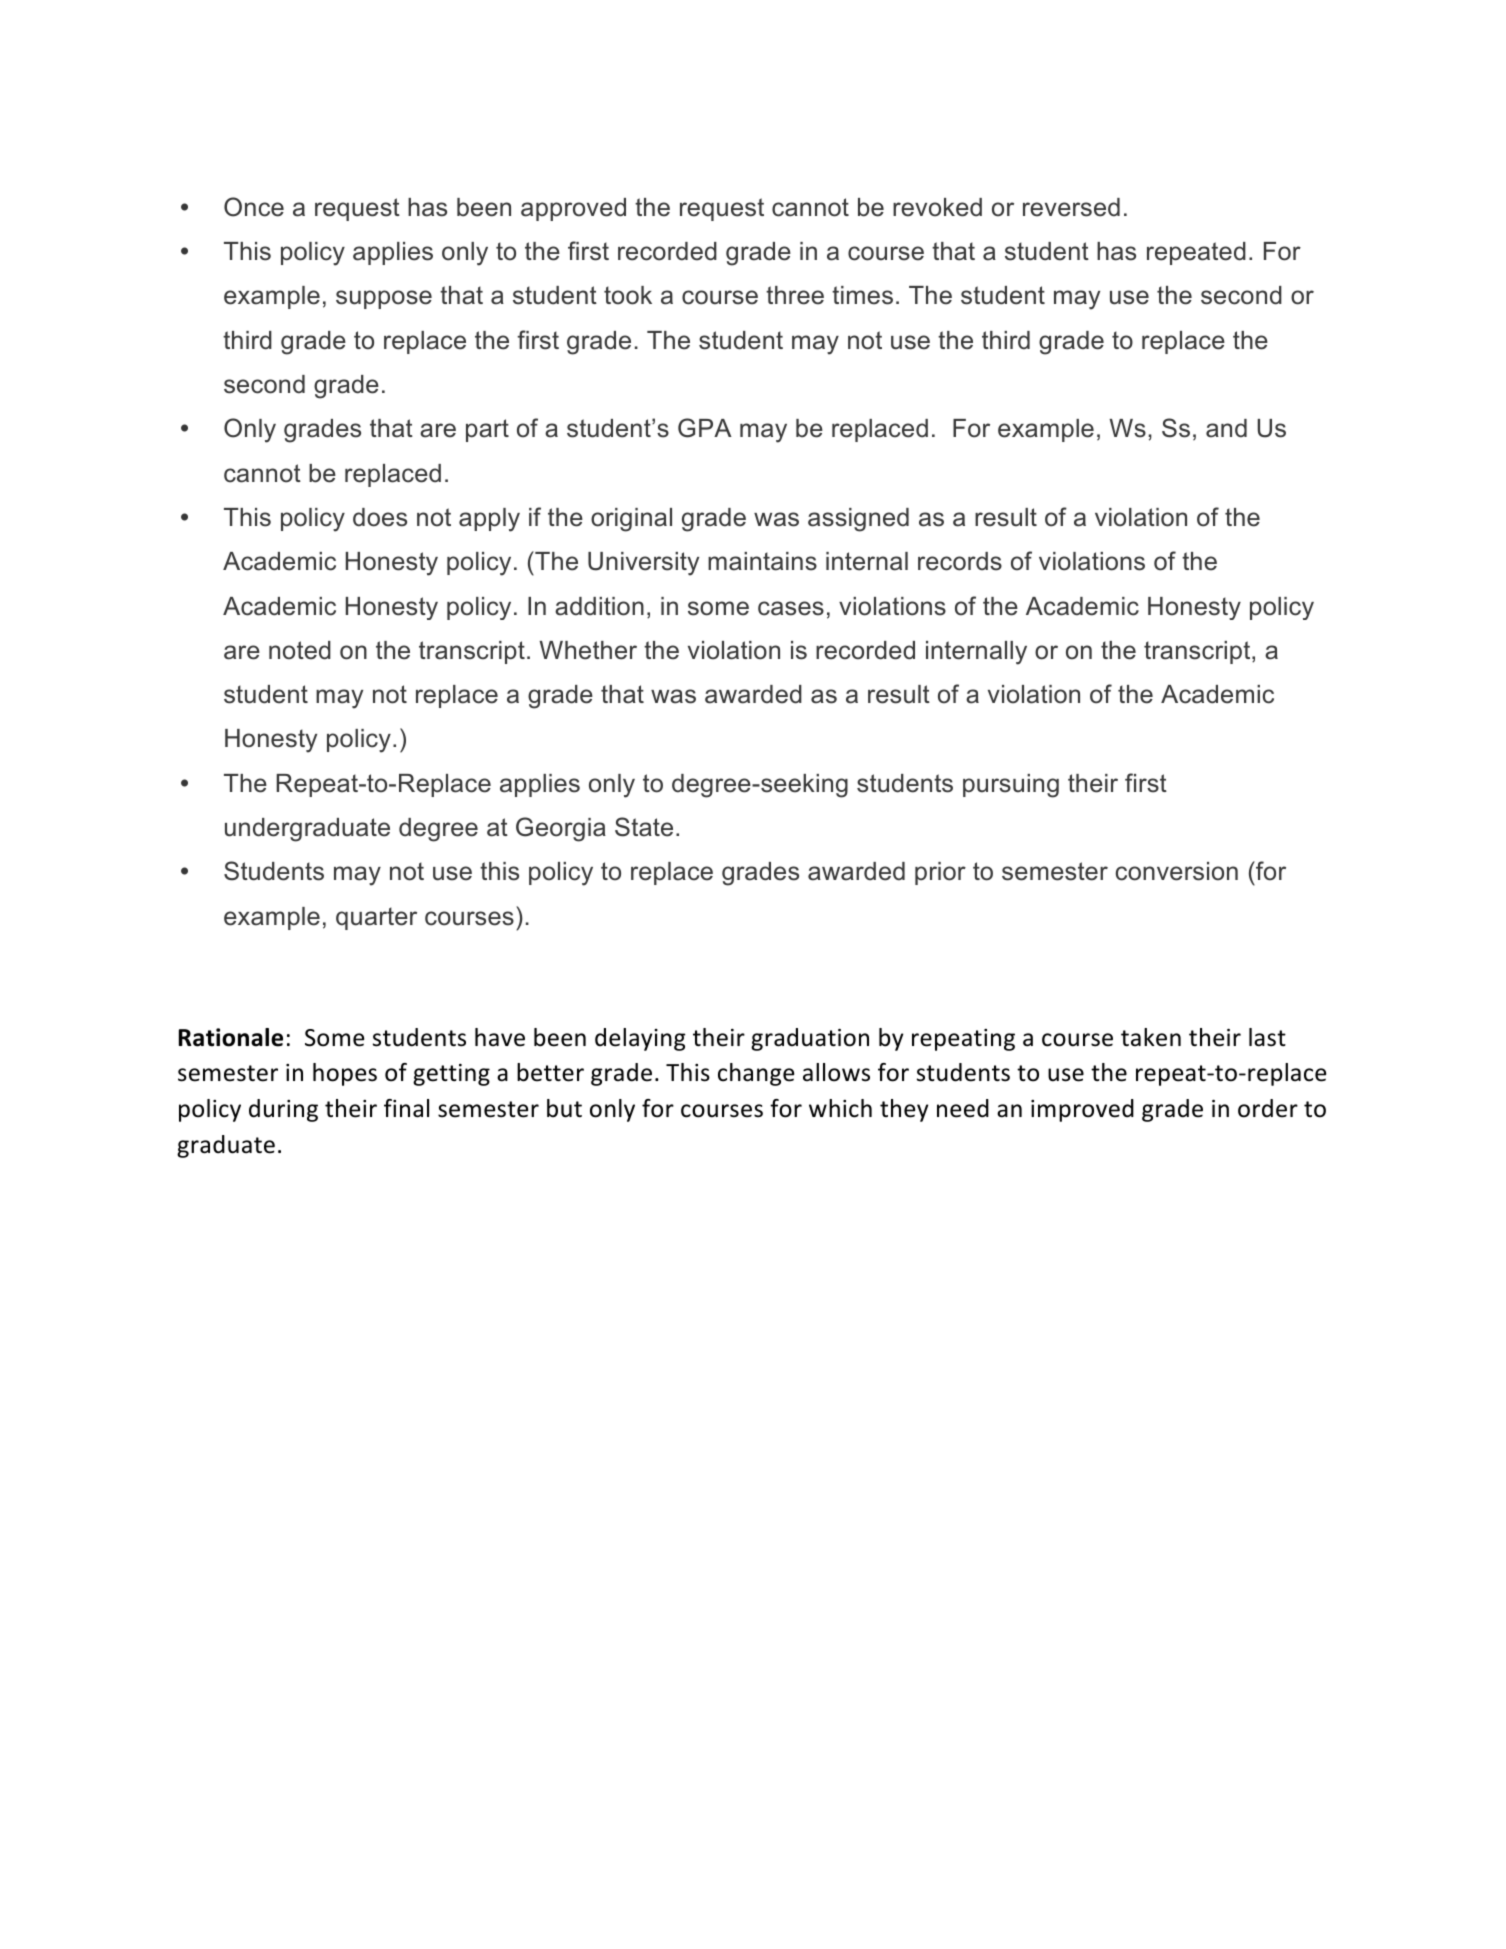  Describe the element at coordinates (795, 295) in the screenshot. I see `three` at that location.
